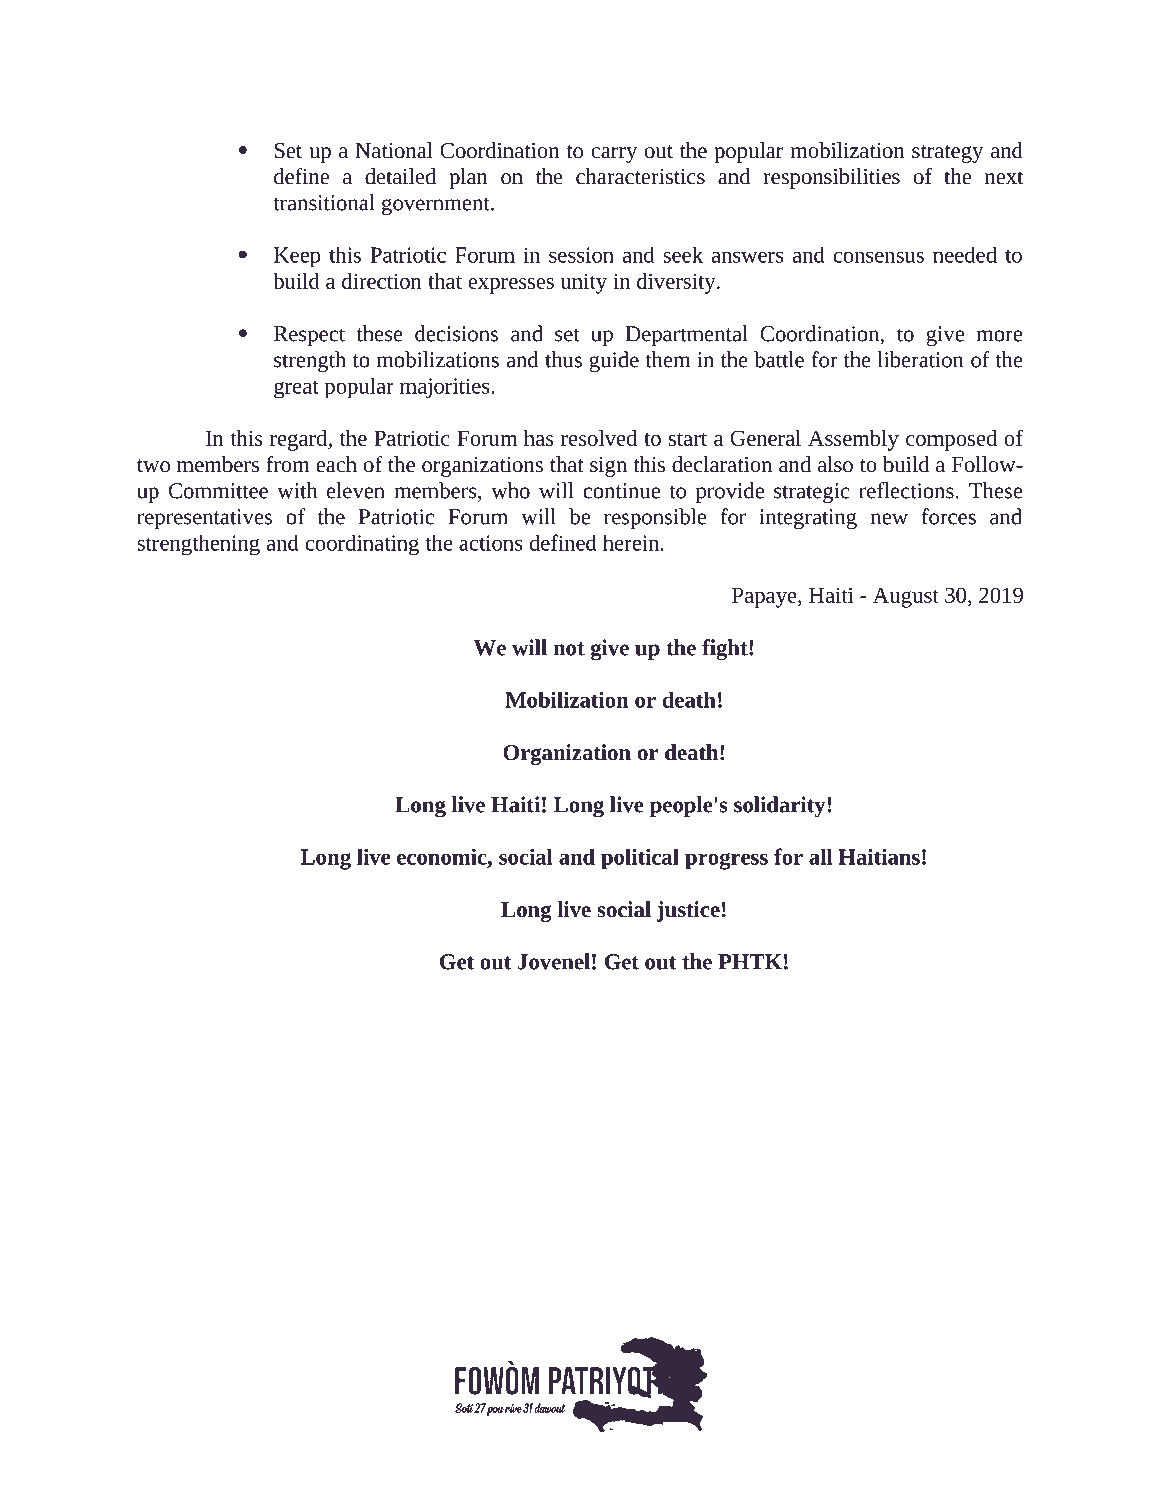 Image resolution: width=1160 pixels, height=1502 pixels. What do you see at coordinates (853, 440) in the screenshot?
I see `Assembly` at bounding box center [853, 440].
